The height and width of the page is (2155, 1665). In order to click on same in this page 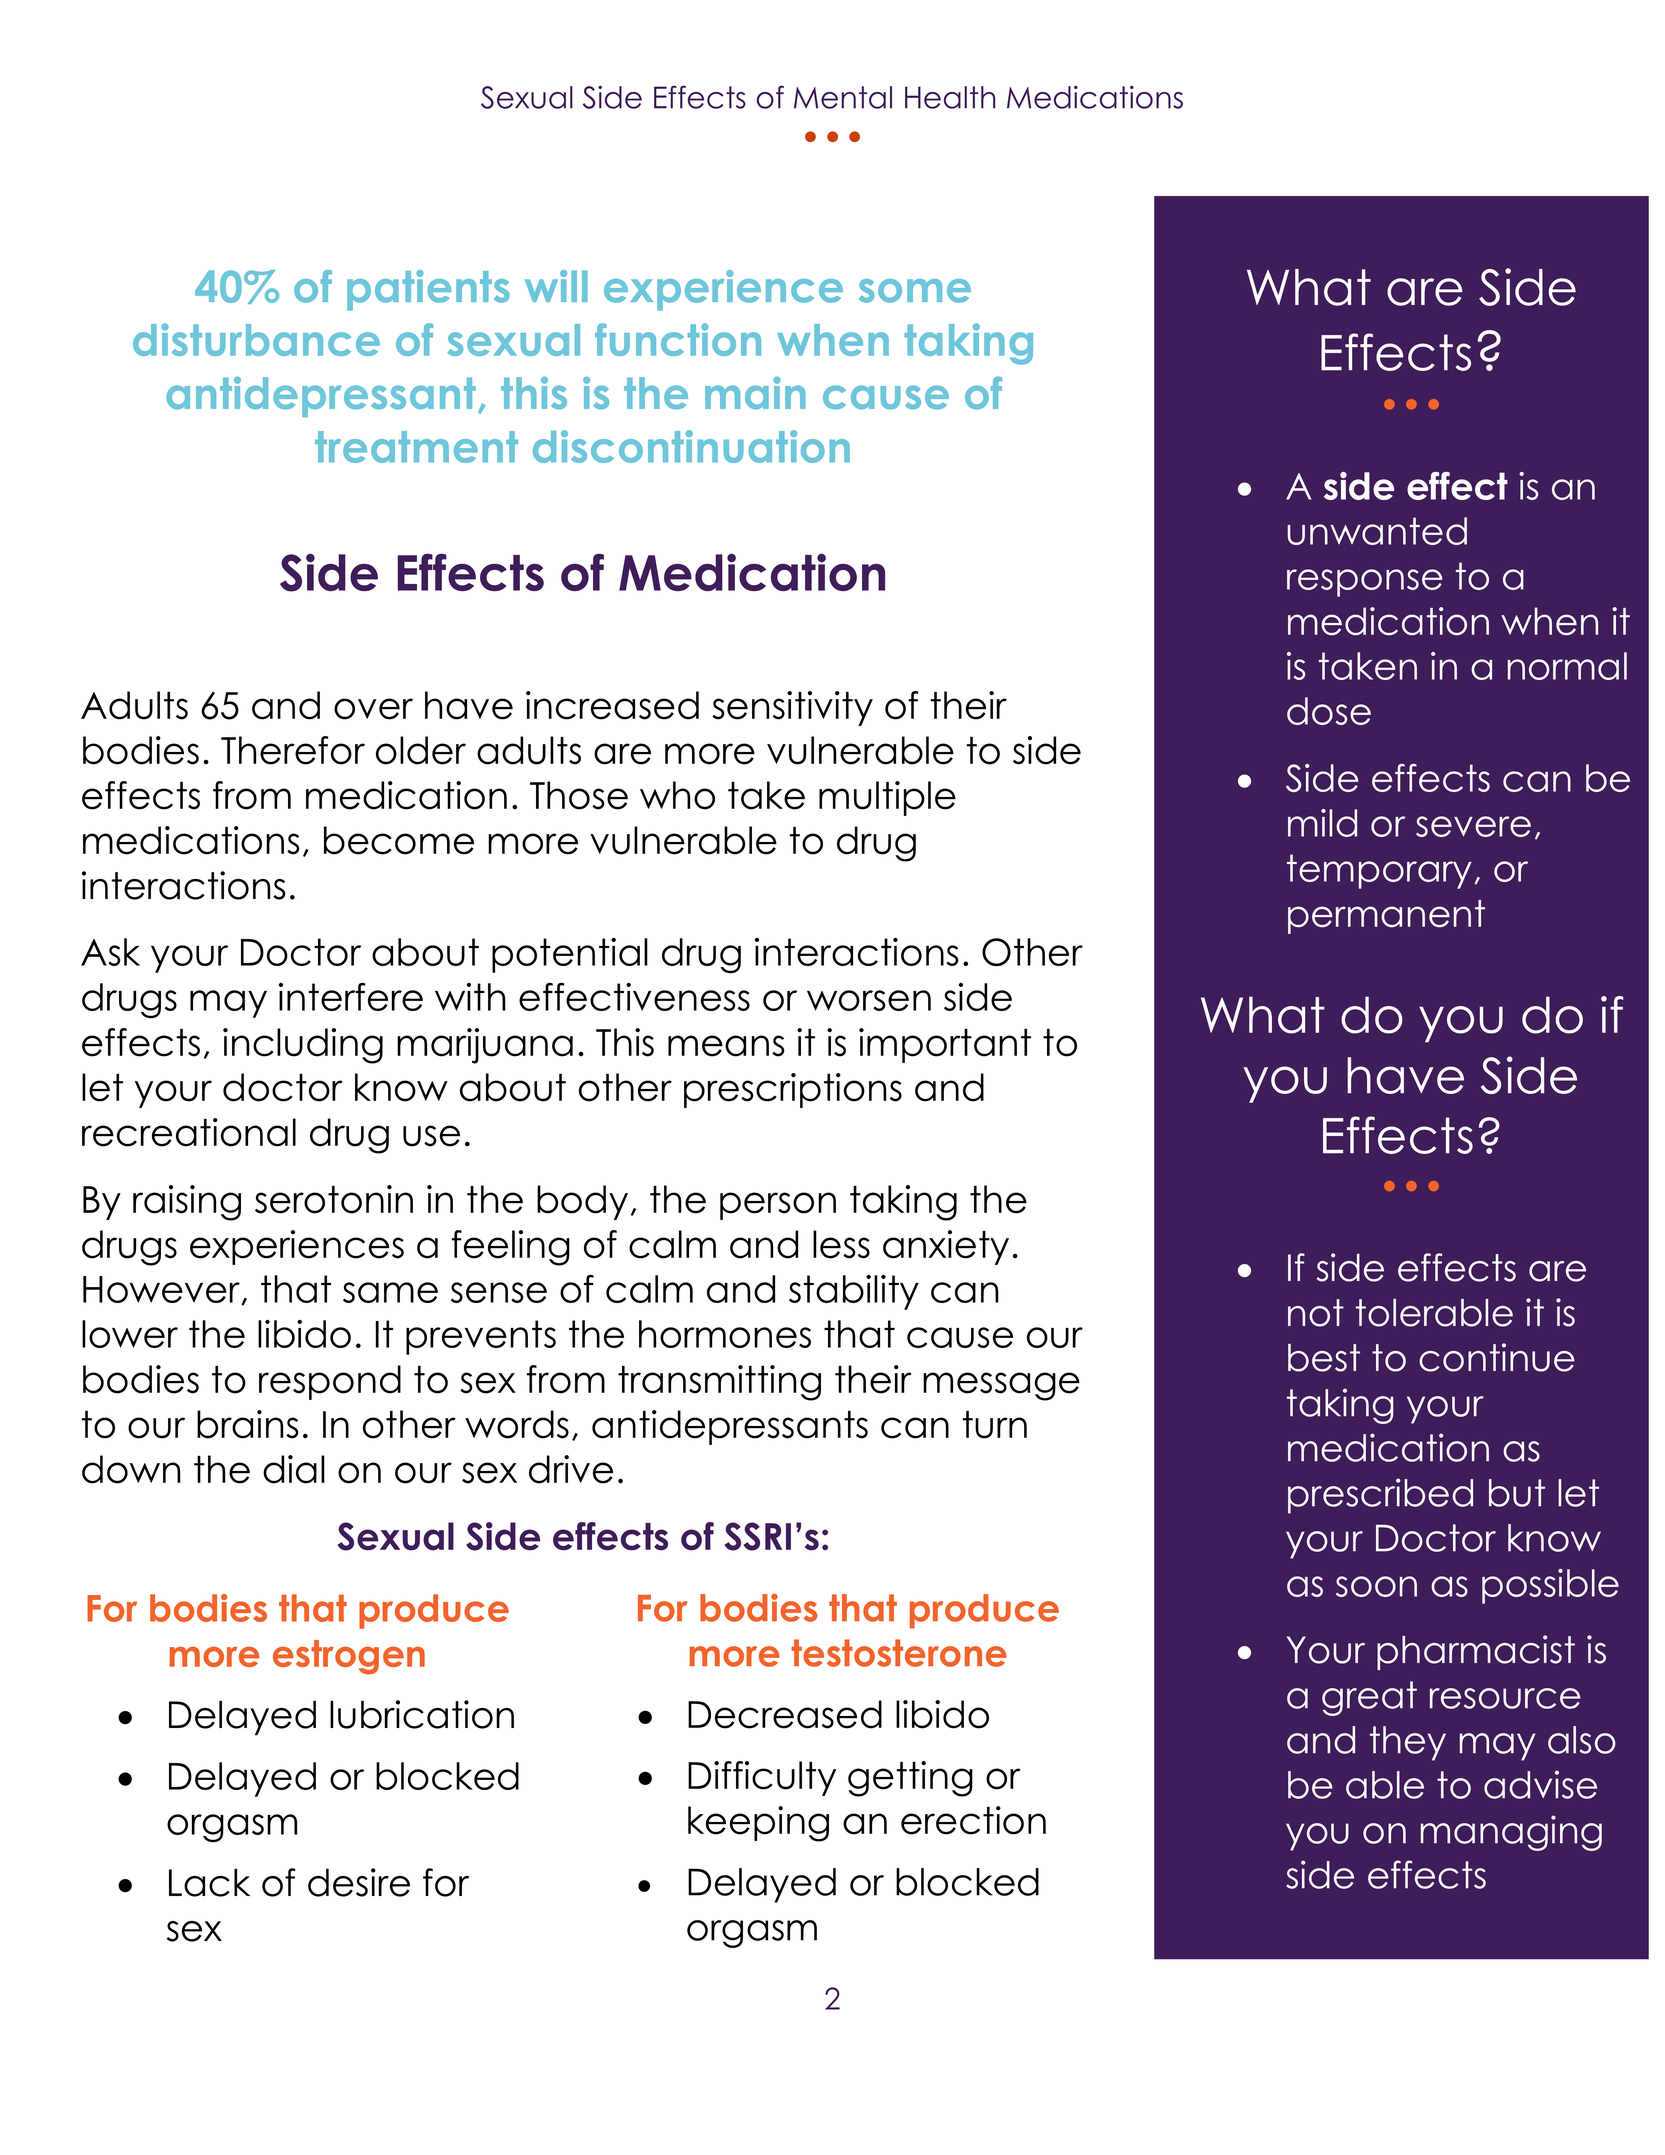, I will do `click(390, 1292)`.
